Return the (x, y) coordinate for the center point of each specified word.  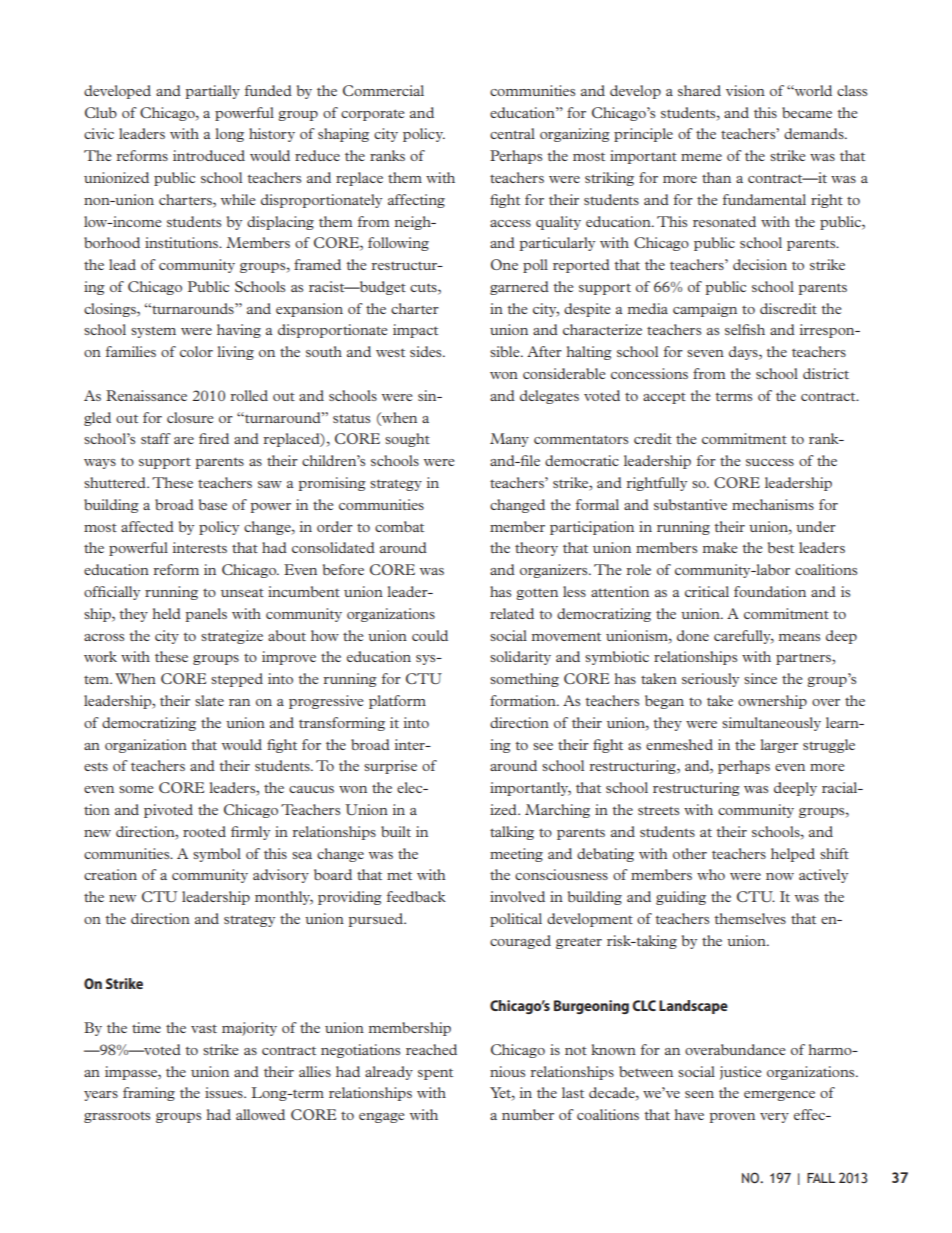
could (430, 635)
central (512, 133)
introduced (209, 155)
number (528, 1114)
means (799, 637)
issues (225, 1092)
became (807, 112)
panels (206, 615)
